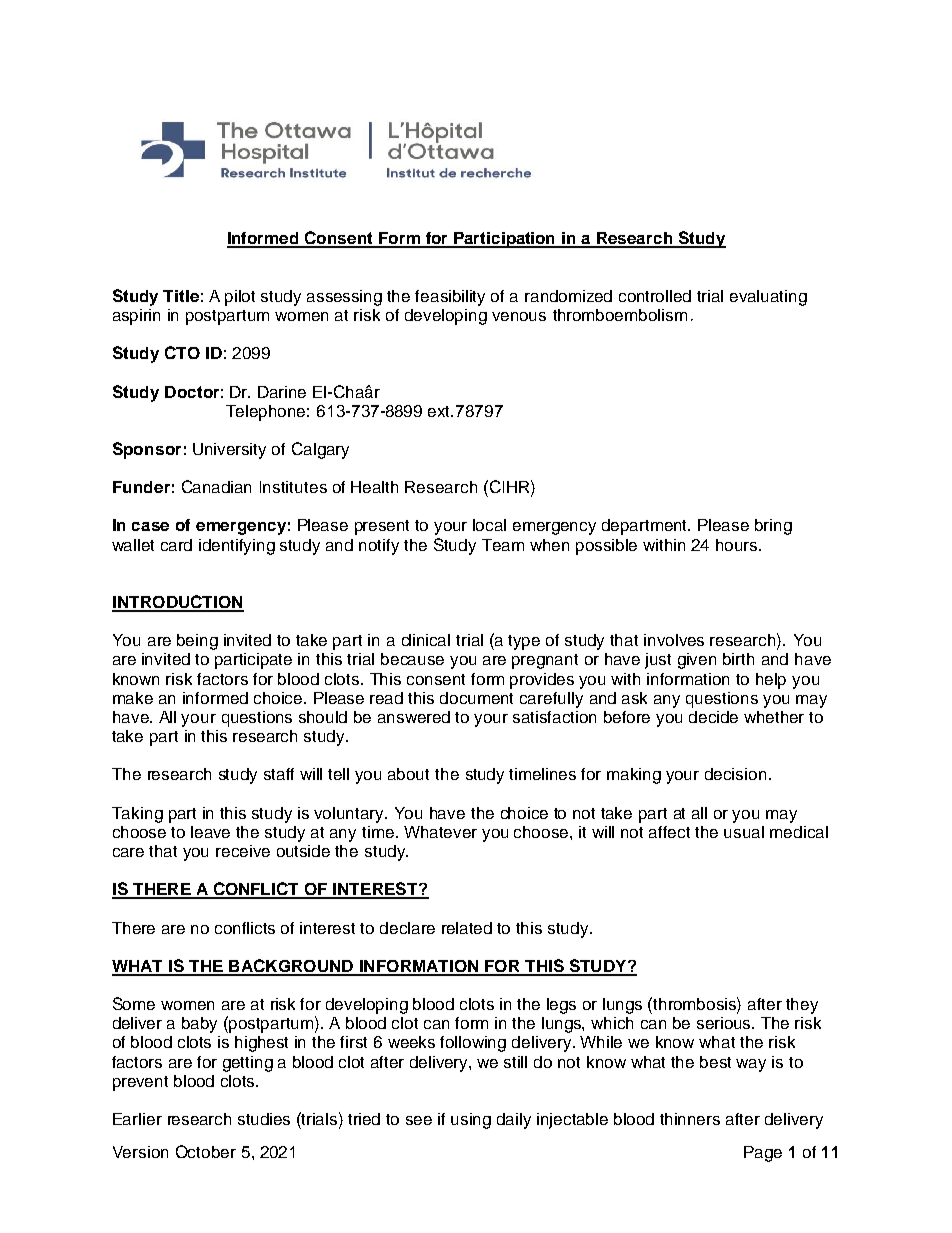 This screenshot has height=1233, width=952. What do you see at coordinates (216, 486) in the screenshot?
I see `Canadian` at bounding box center [216, 486].
